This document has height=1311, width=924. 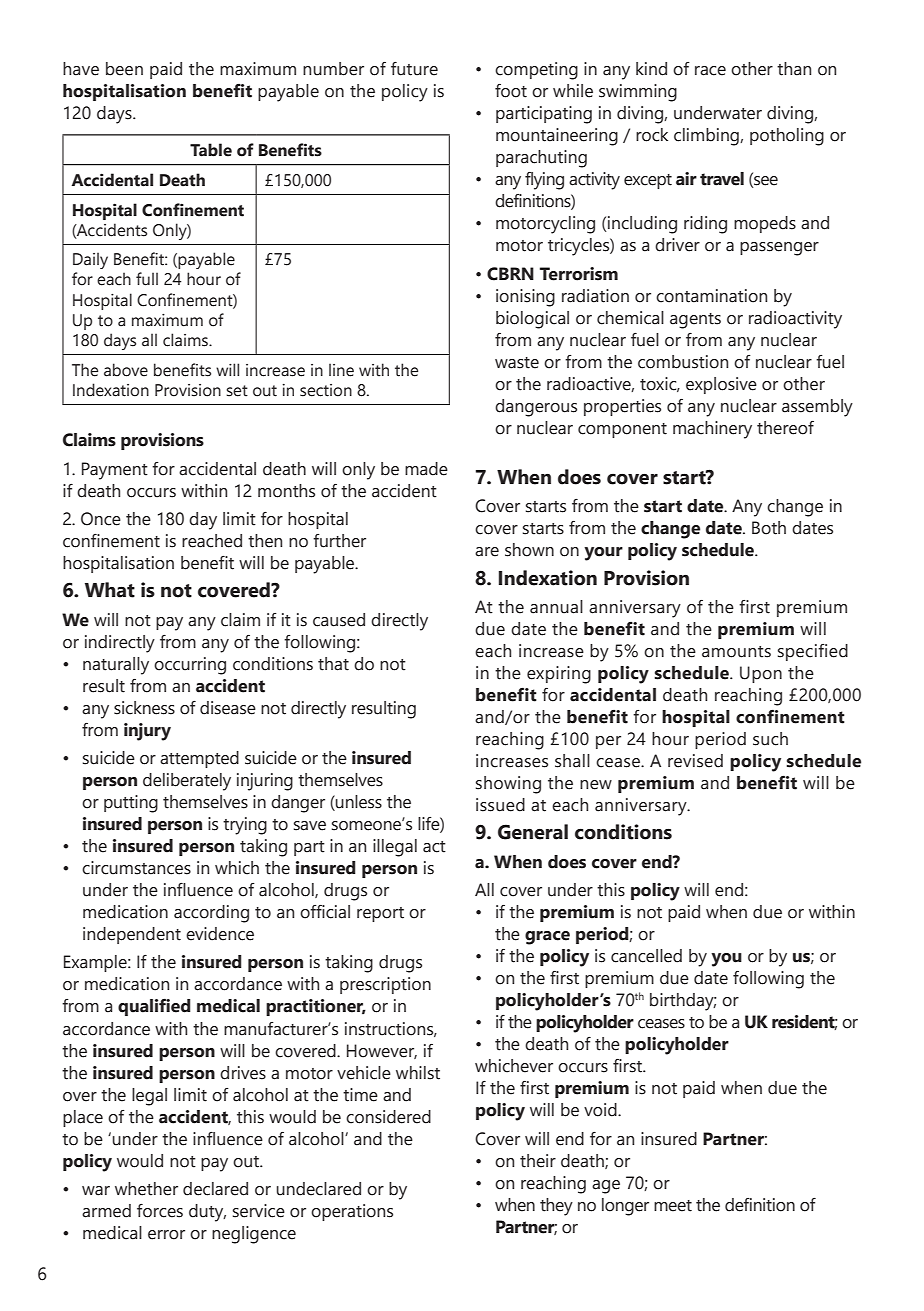 I want to click on climbing, so click(x=707, y=137).
